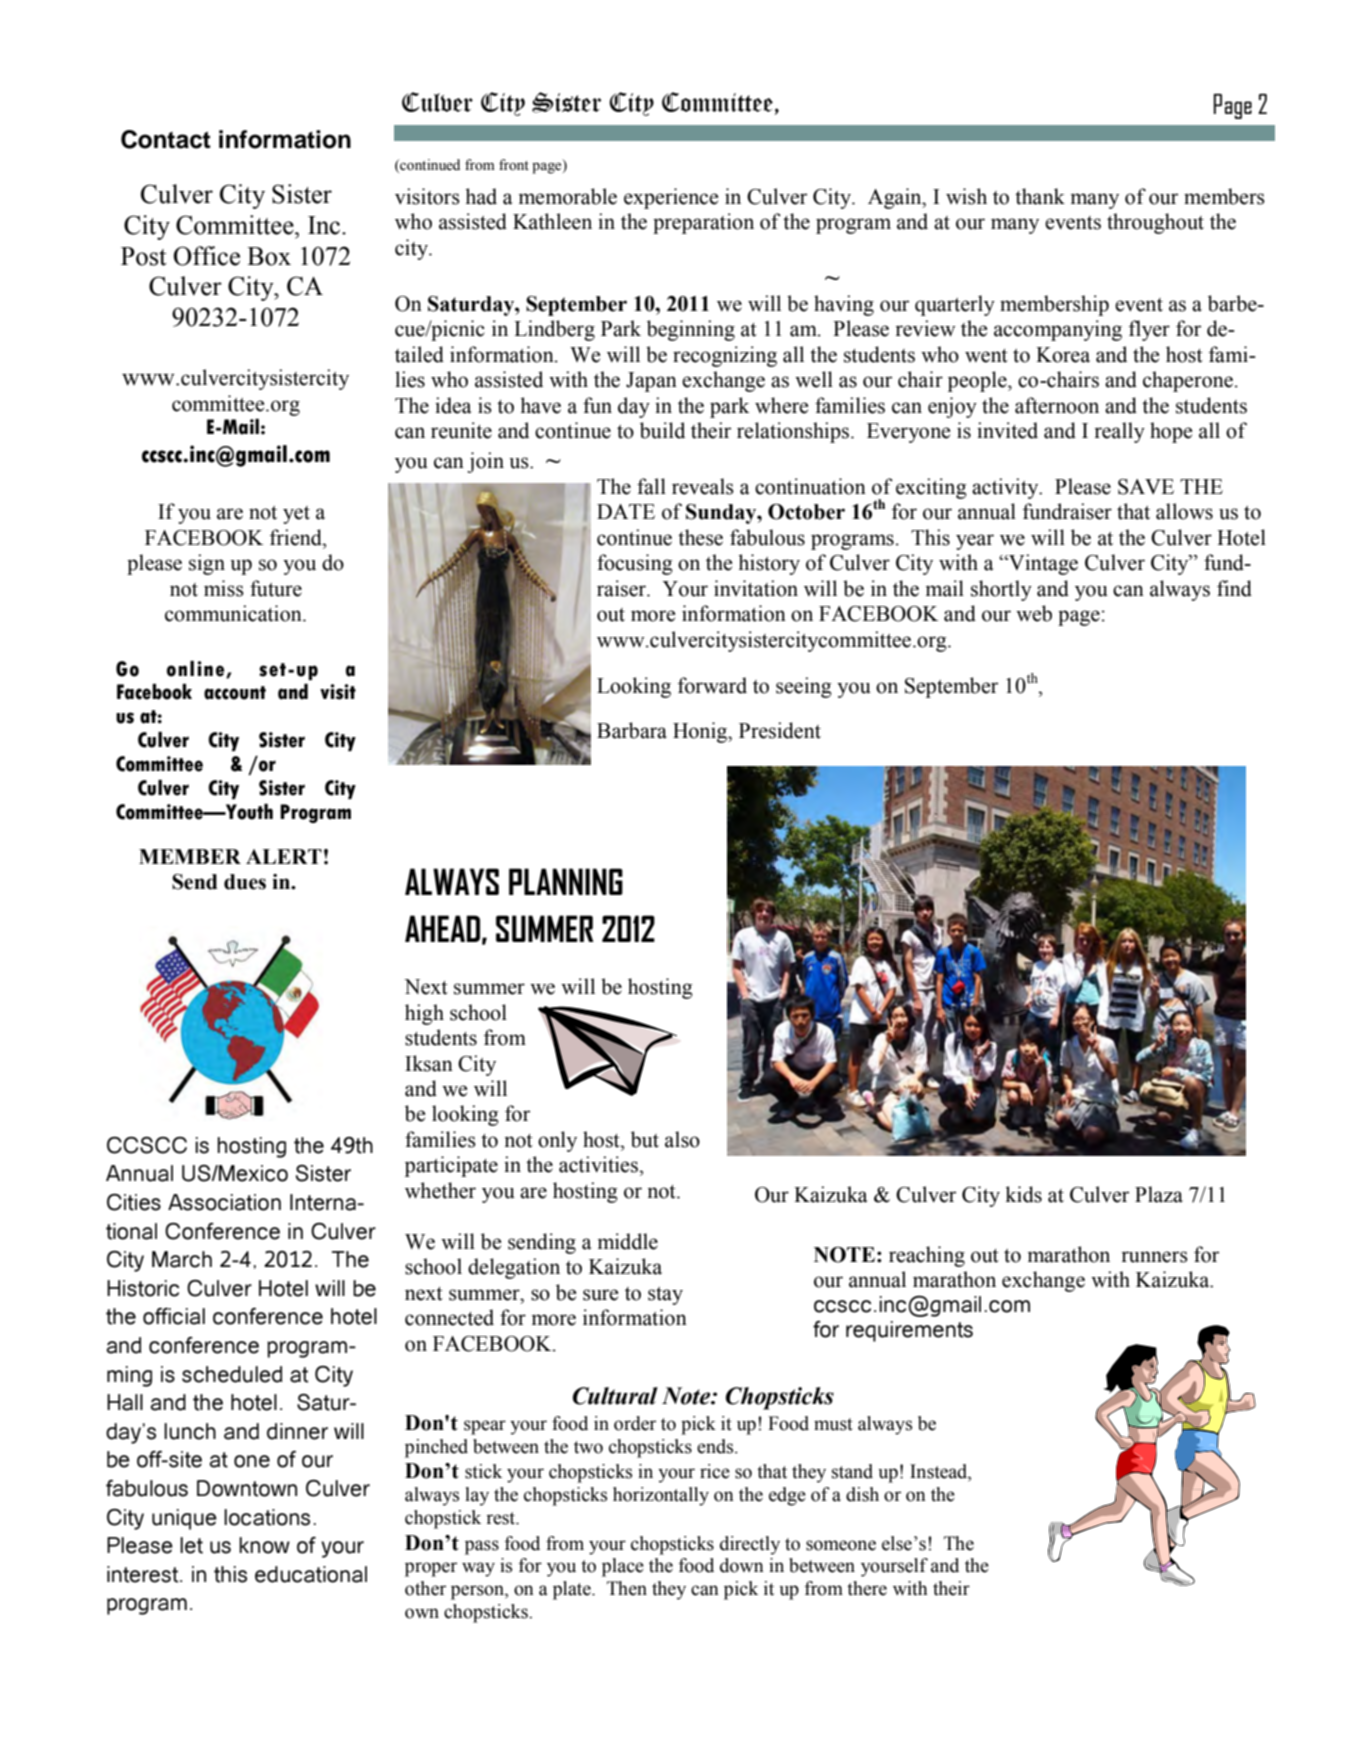 The image size is (1355, 1753). Describe the element at coordinates (671, 198) in the screenshot. I see `experience` at that location.
